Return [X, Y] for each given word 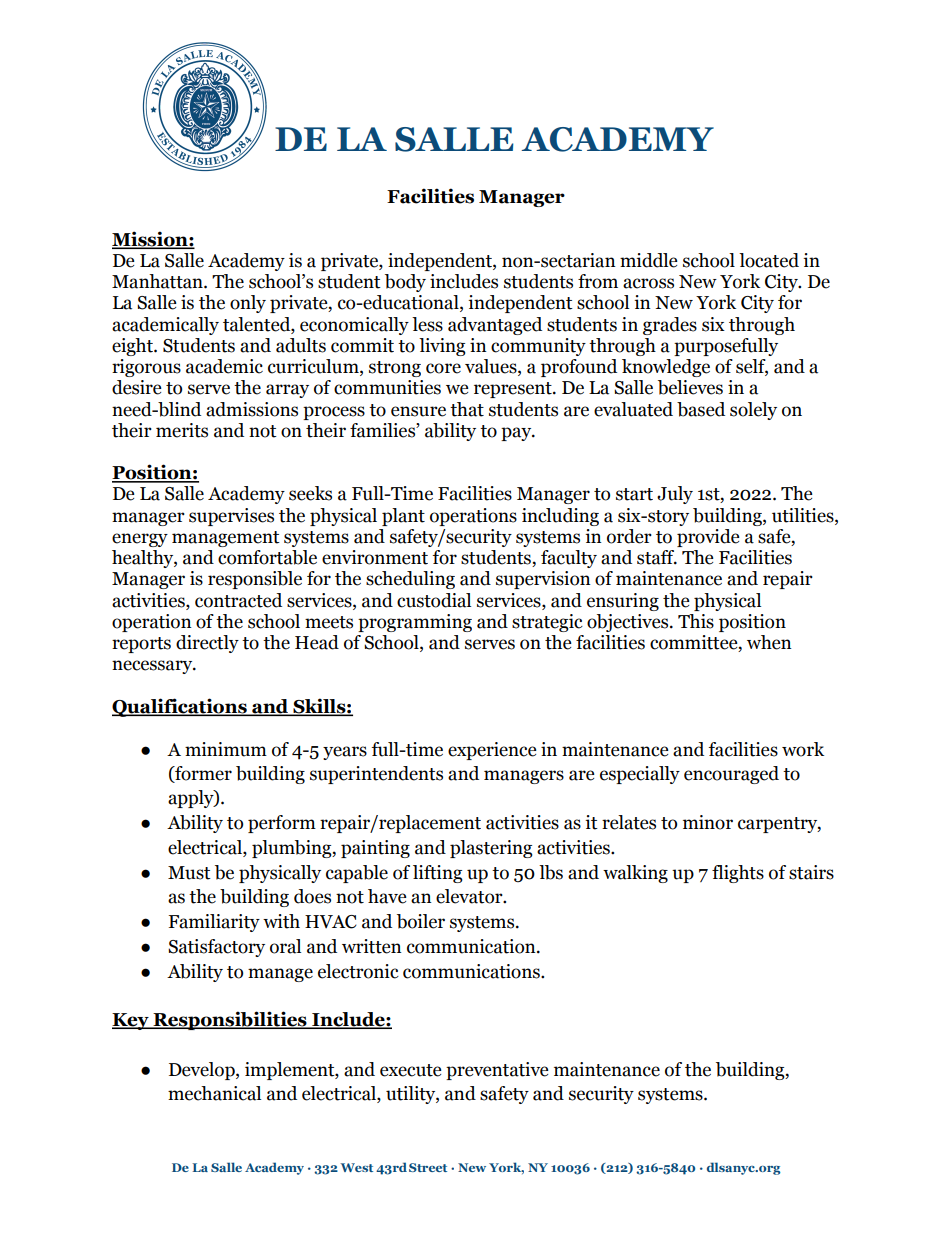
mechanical [214, 1093]
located [769, 260]
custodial [434, 600]
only [248, 304]
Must [189, 873]
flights [738, 874]
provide [708, 538]
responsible [255, 580]
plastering [491, 849]
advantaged [495, 326]
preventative [497, 1071]
